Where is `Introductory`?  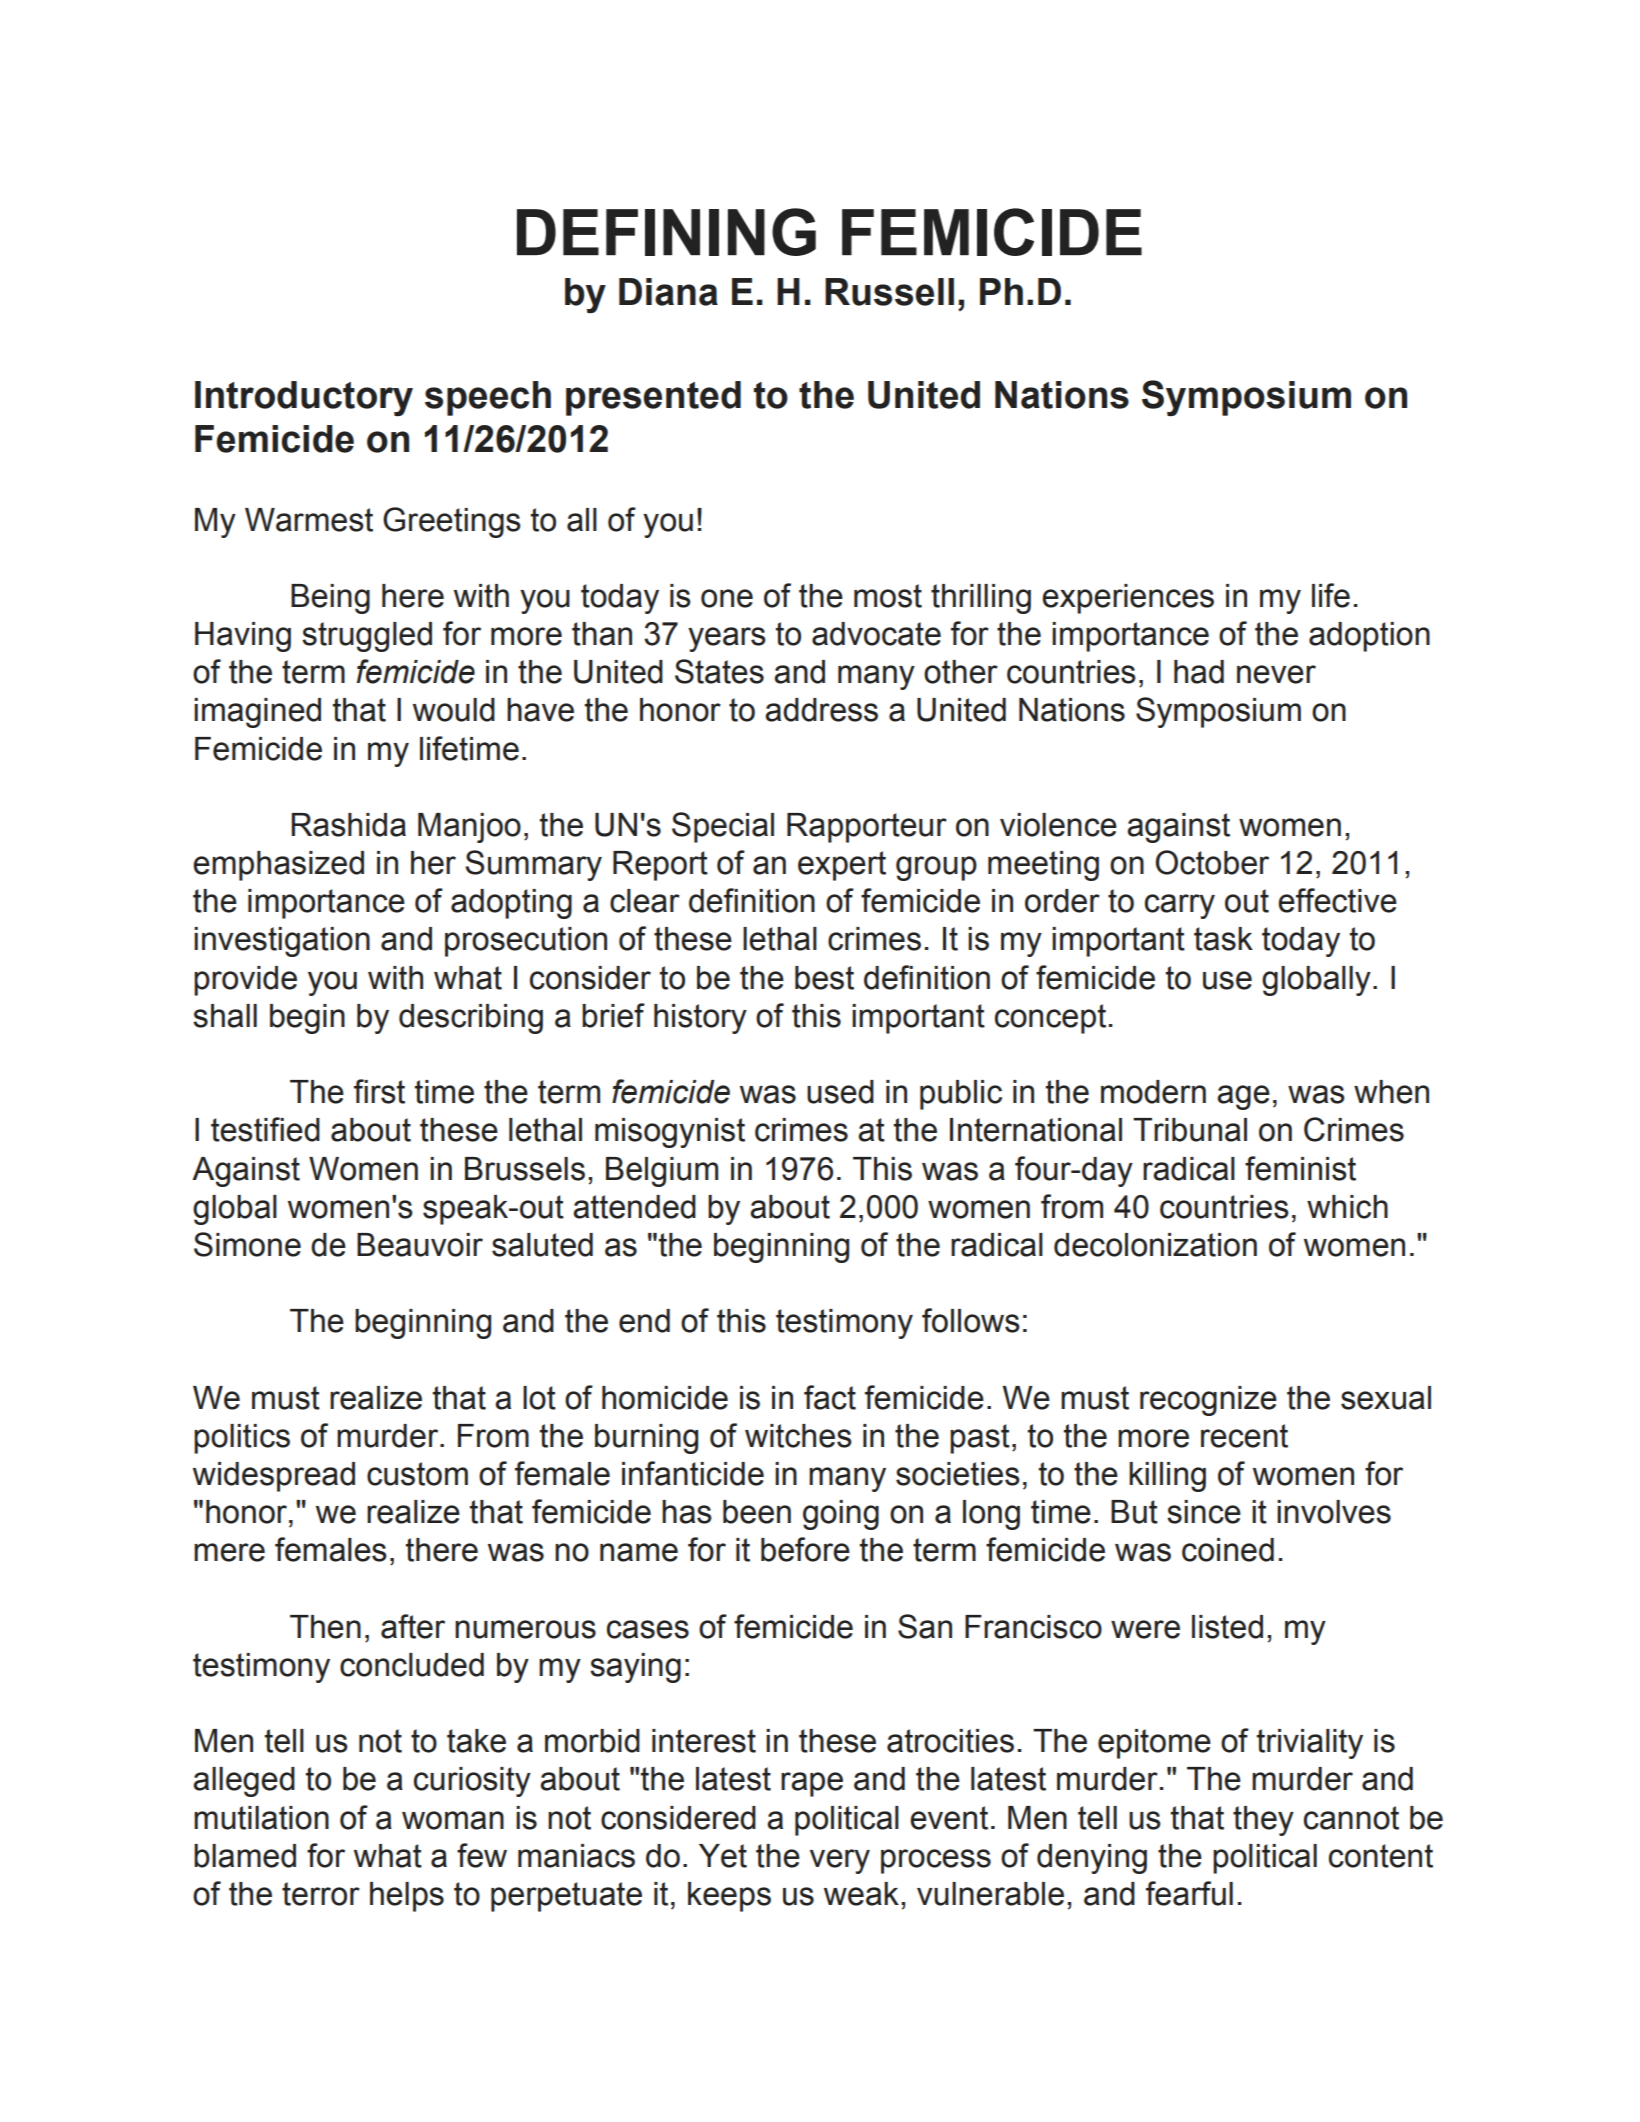
Introductory is located at coordinates (304, 398).
